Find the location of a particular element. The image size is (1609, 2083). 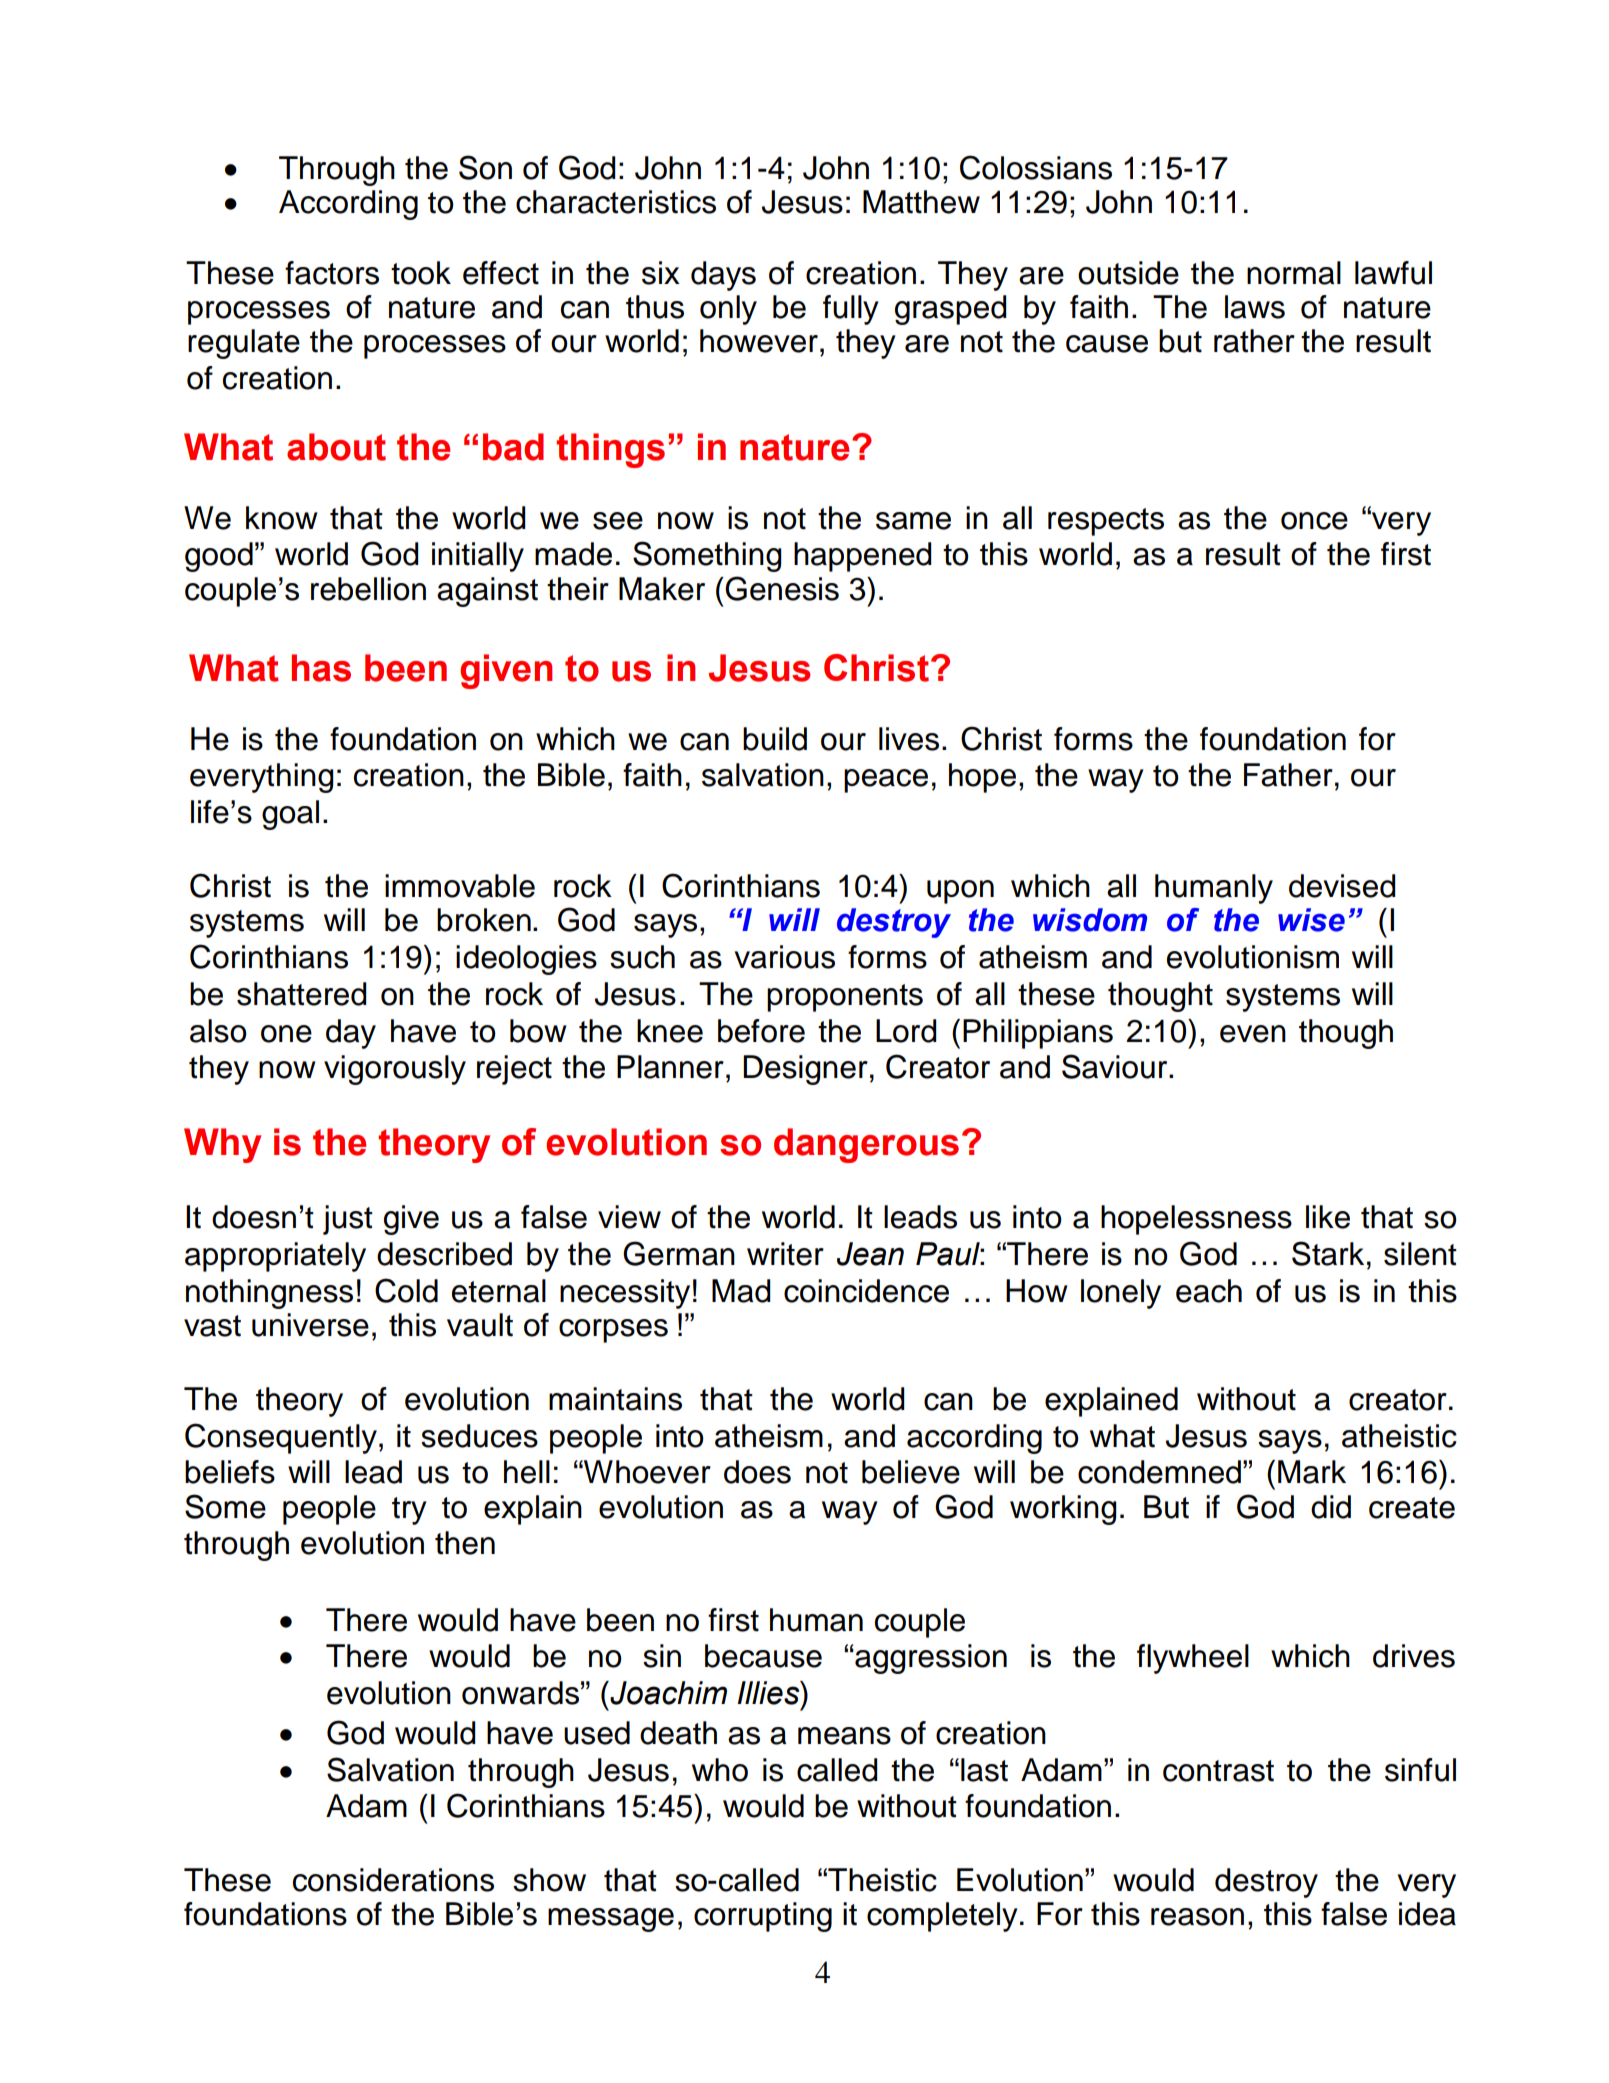

corrupting is located at coordinates (763, 1917).
